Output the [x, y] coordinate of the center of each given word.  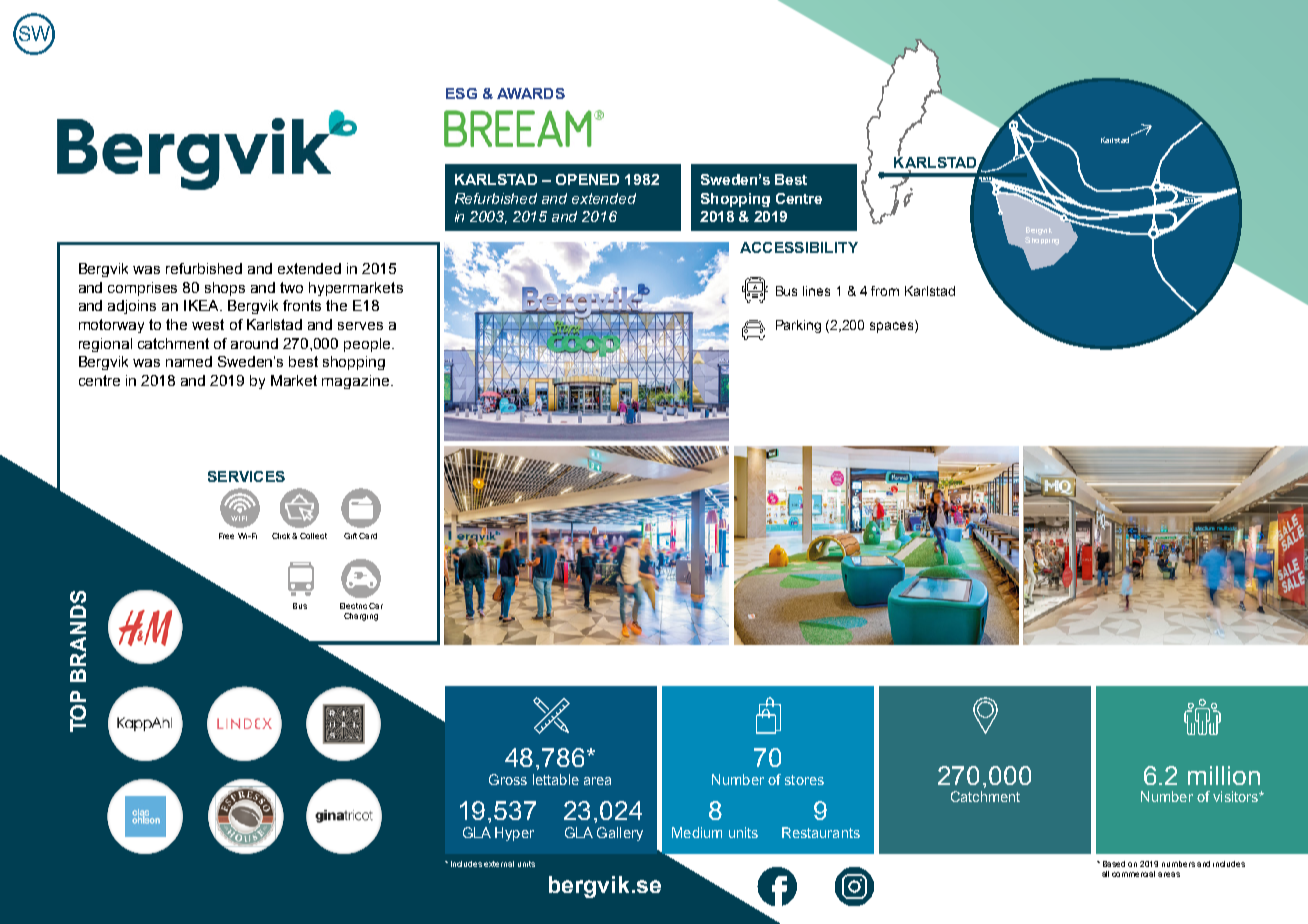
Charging [361, 617]
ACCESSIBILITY [799, 247]
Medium [697, 832]
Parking [798, 326]
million [1224, 775]
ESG [461, 93]
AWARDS [531, 93]
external [499, 864]
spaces [893, 326]
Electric [353, 606]
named [189, 361]
